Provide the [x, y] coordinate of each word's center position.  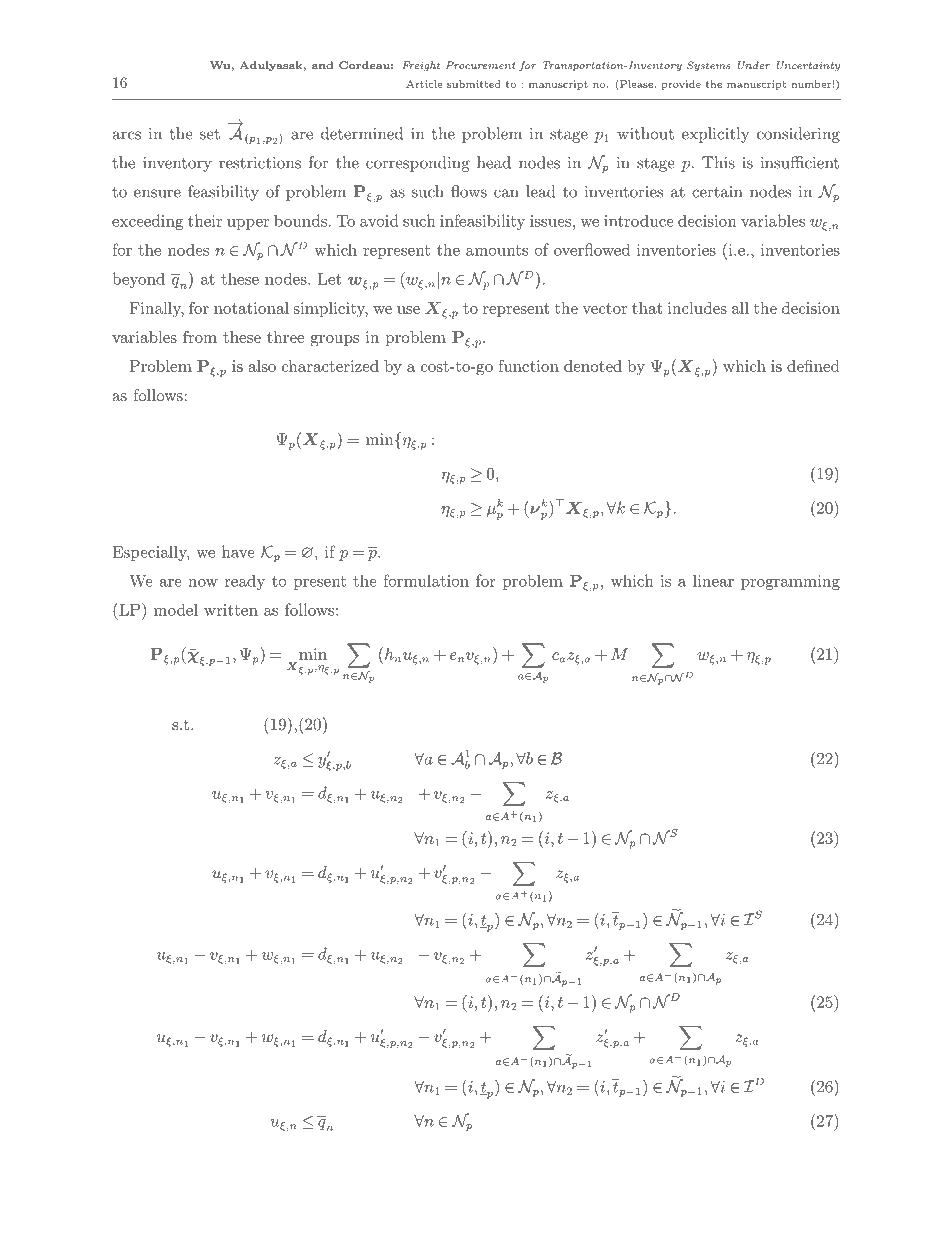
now [203, 583]
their [205, 220]
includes [697, 308]
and [322, 65]
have [238, 551]
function [528, 365]
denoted [593, 366]
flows [469, 191]
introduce [639, 220]
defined [813, 365]
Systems [709, 66]
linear [713, 581]
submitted [474, 84]
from [200, 337]
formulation [426, 580]
